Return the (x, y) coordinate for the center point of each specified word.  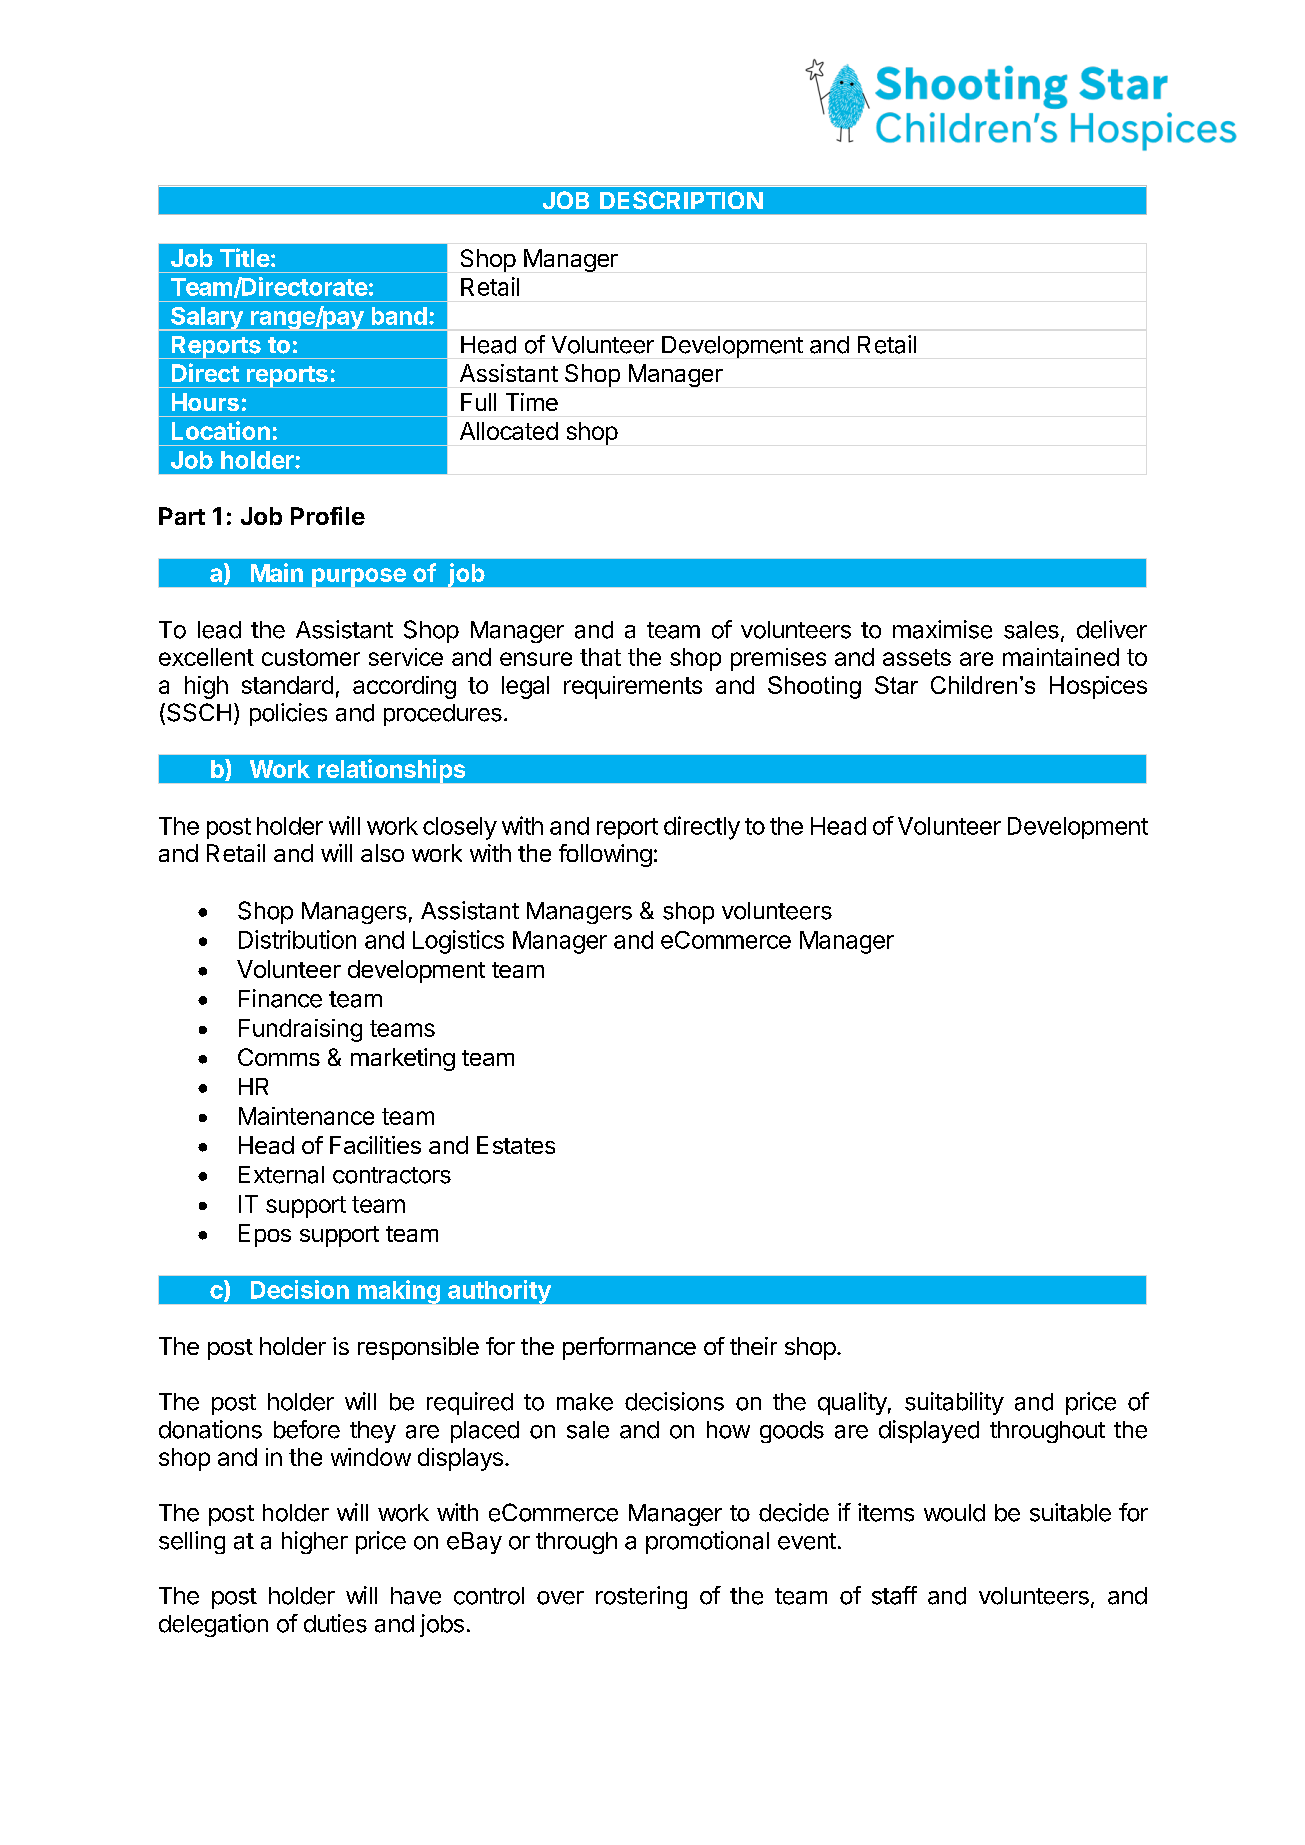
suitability (954, 1403)
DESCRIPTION (681, 200)
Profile (328, 515)
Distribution (297, 939)
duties (335, 1623)
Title (245, 257)
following (605, 855)
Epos (265, 1235)
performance (629, 1348)
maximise (942, 629)
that (600, 657)
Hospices (1098, 687)
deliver (1112, 629)
